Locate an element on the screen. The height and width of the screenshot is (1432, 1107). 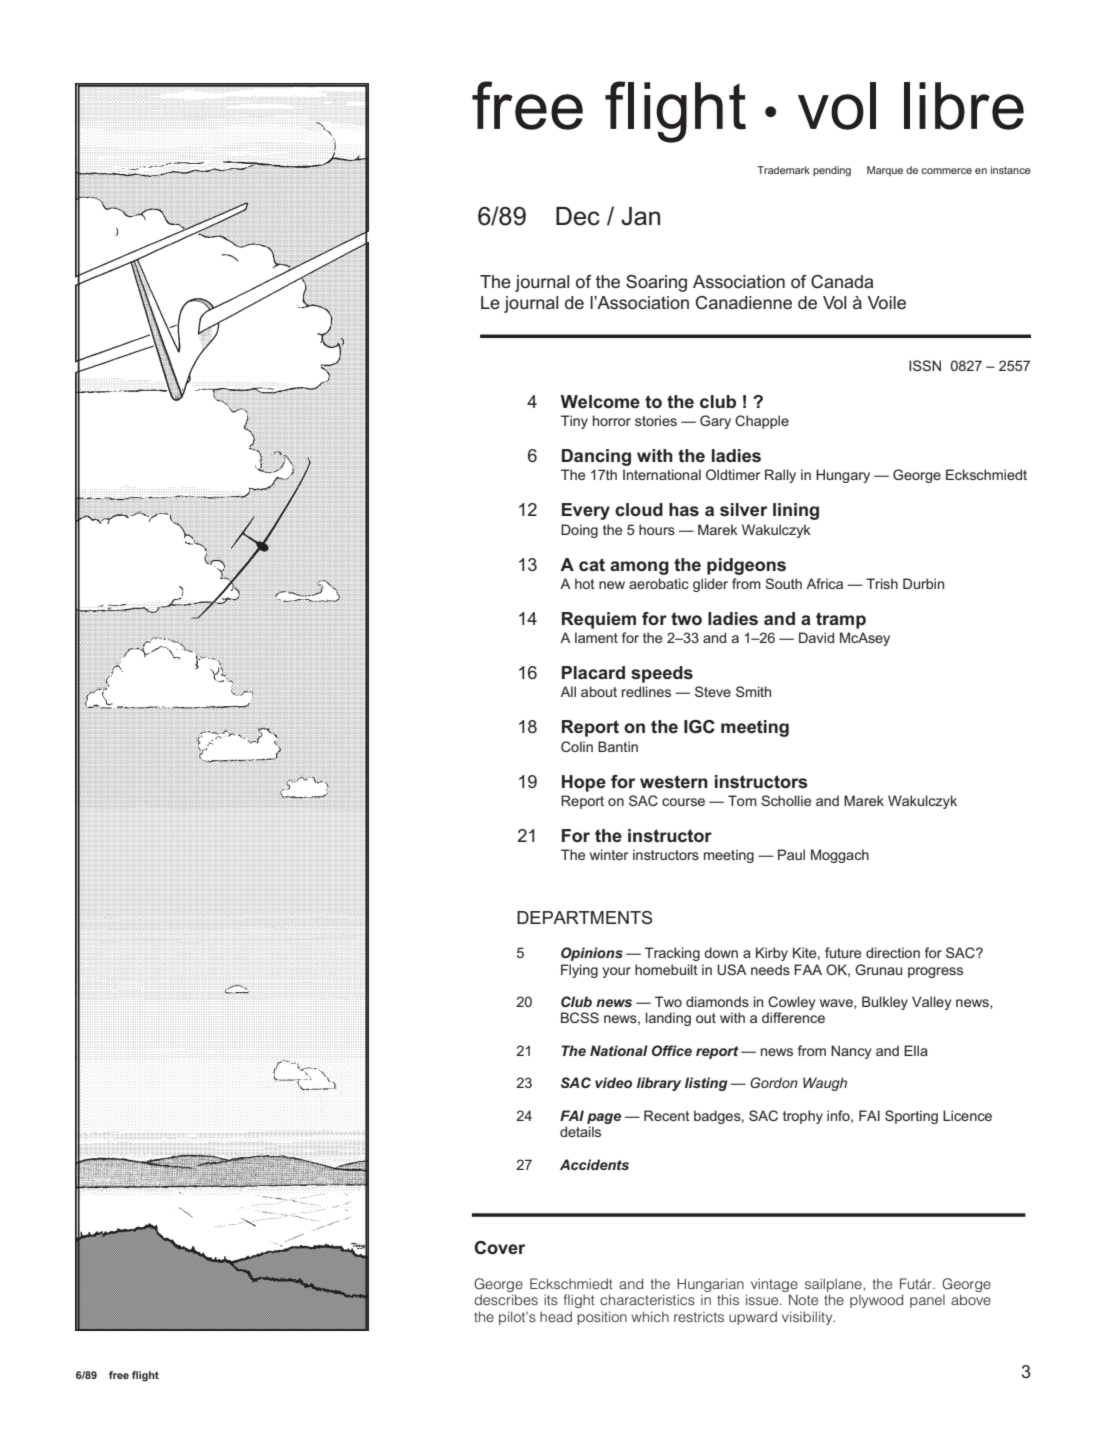
Colin is located at coordinates (577, 746).
